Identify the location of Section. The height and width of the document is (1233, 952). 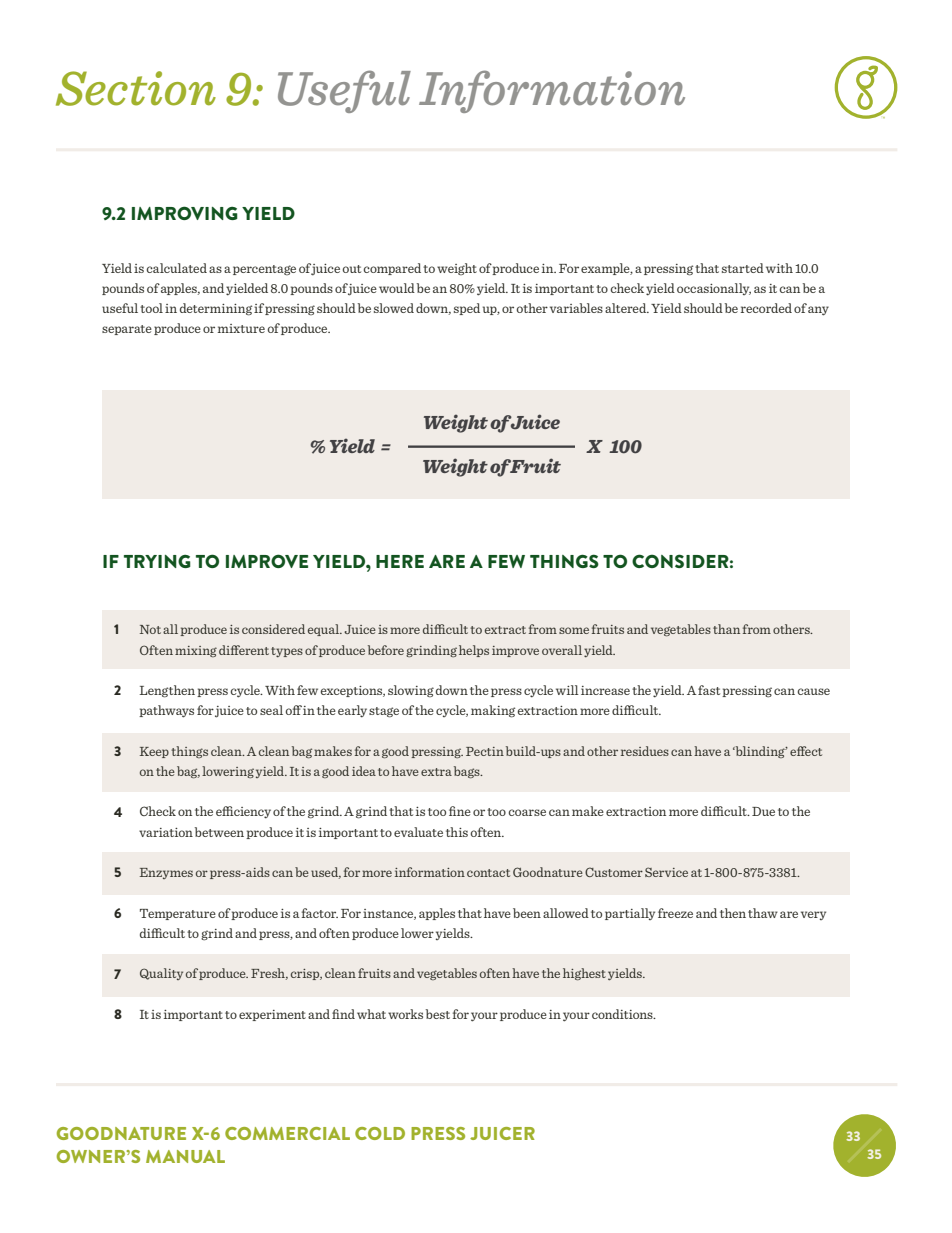
(136, 88).
